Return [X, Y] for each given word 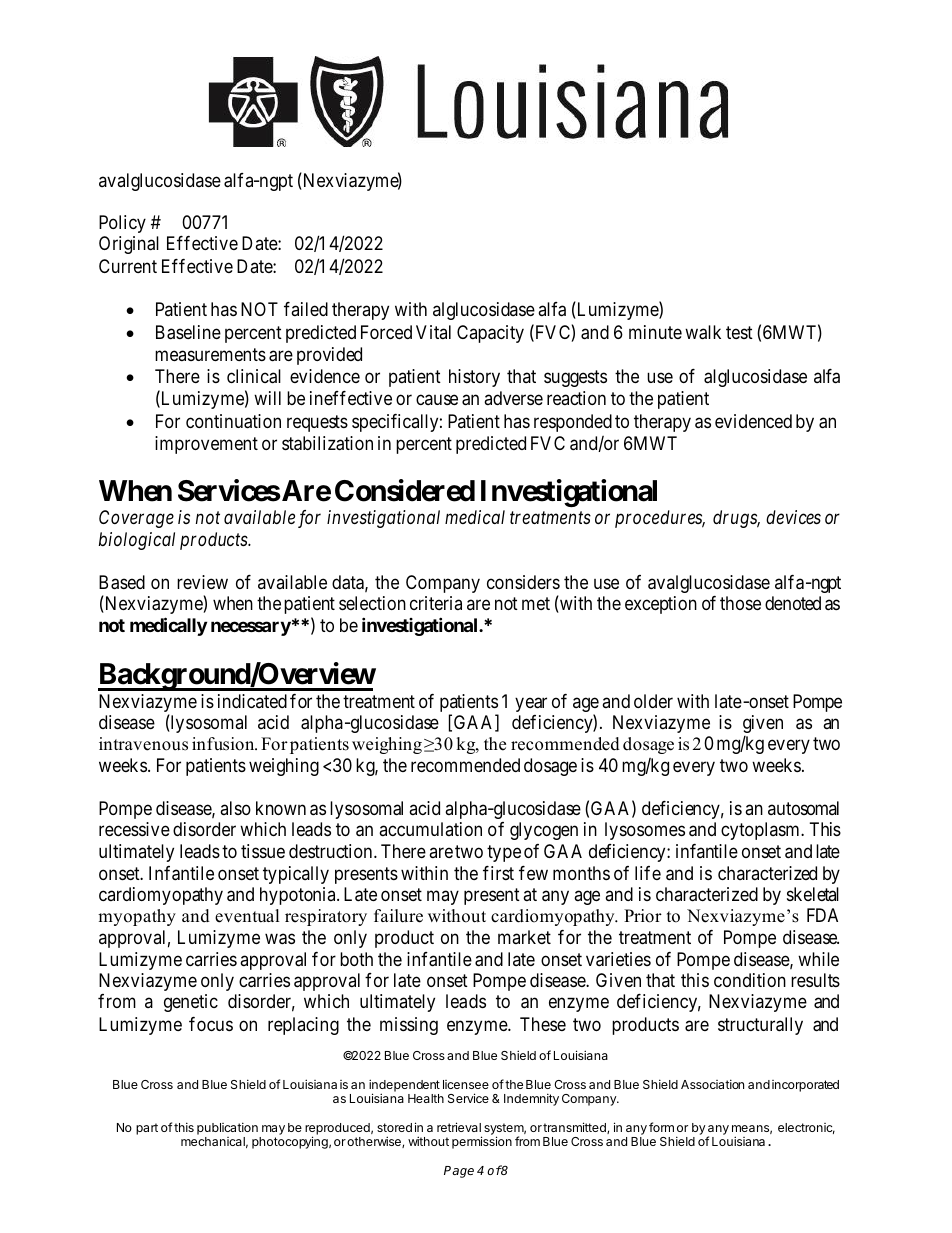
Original [129, 245]
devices [793, 517]
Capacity [490, 334]
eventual [247, 916]
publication [227, 1128]
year [531, 704]
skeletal [813, 894]
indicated [252, 701]
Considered [405, 490]
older [653, 701]
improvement [206, 445]
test [739, 332]
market [524, 937]
